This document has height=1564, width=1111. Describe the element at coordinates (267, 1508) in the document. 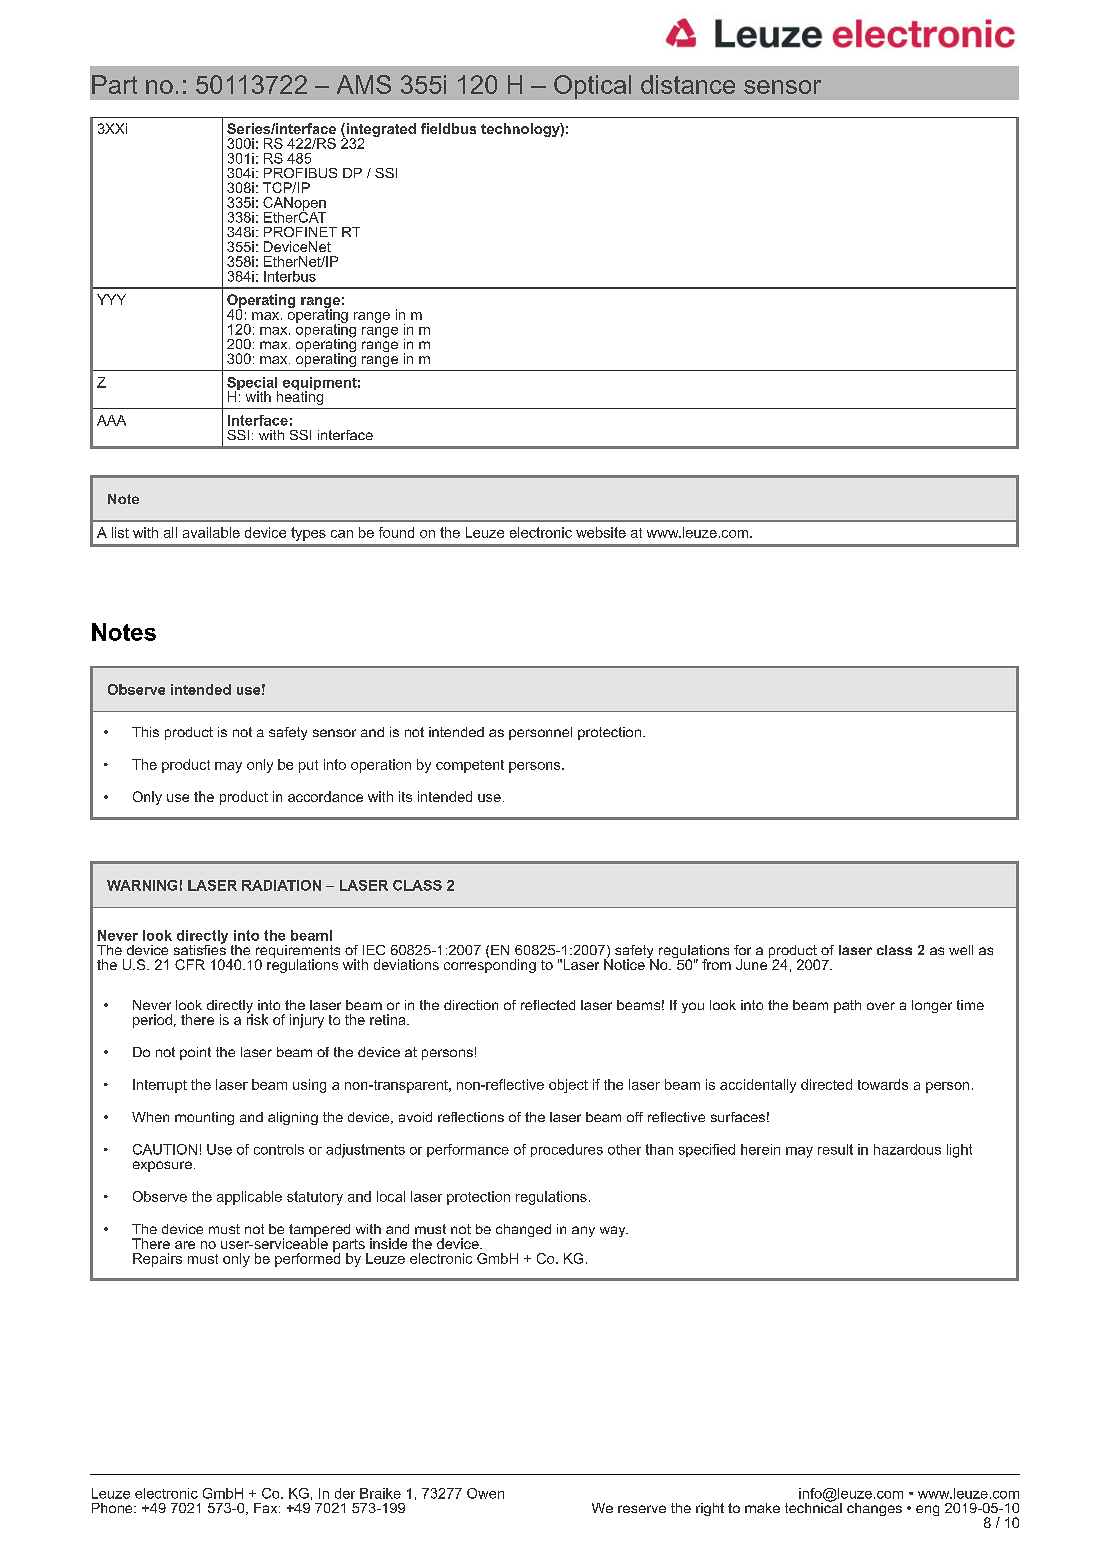

I see `Fax` at that location.
